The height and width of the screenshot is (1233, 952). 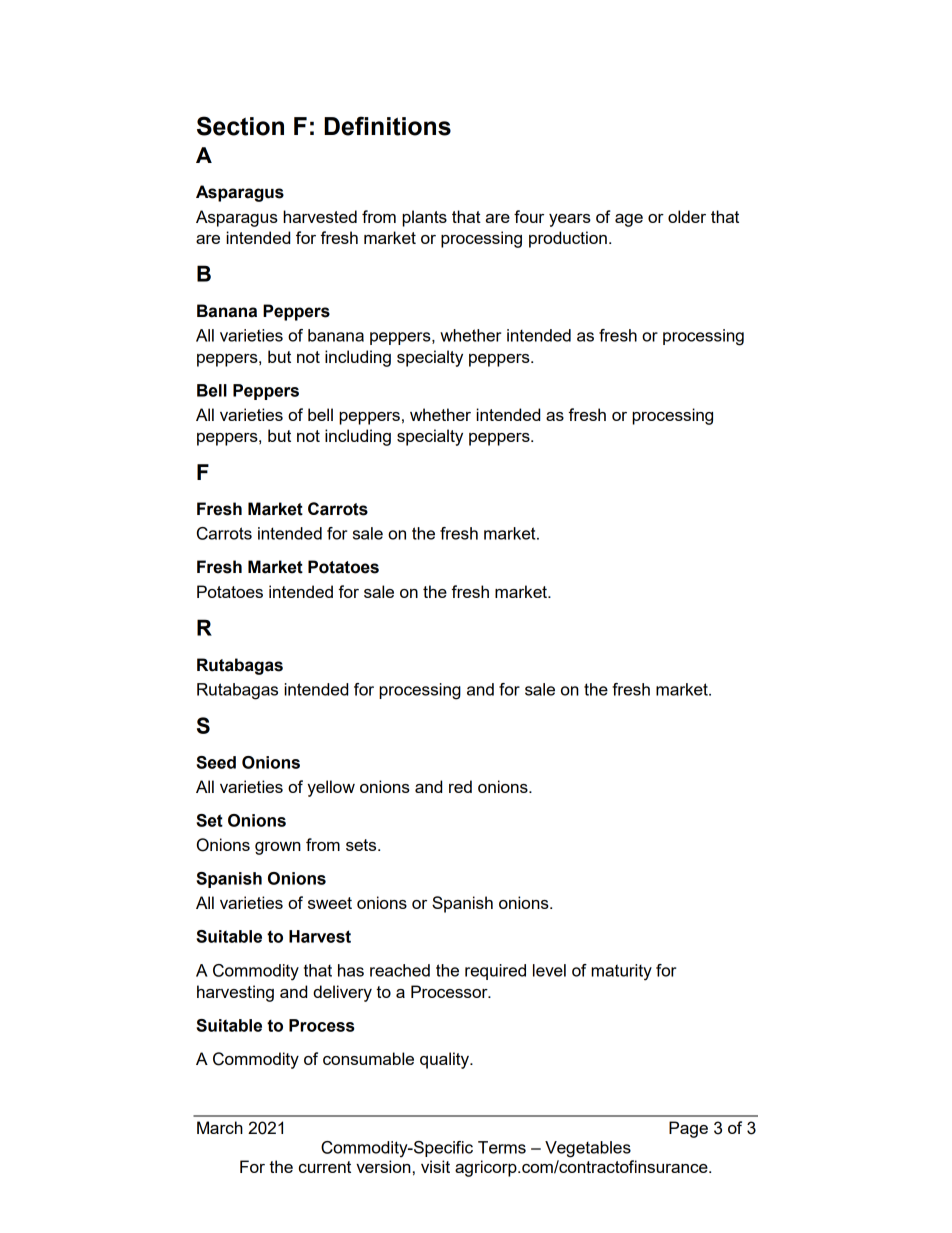 What do you see at coordinates (220, 1127) in the screenshot?
I see `March` at bounding box center [220, 1127].
